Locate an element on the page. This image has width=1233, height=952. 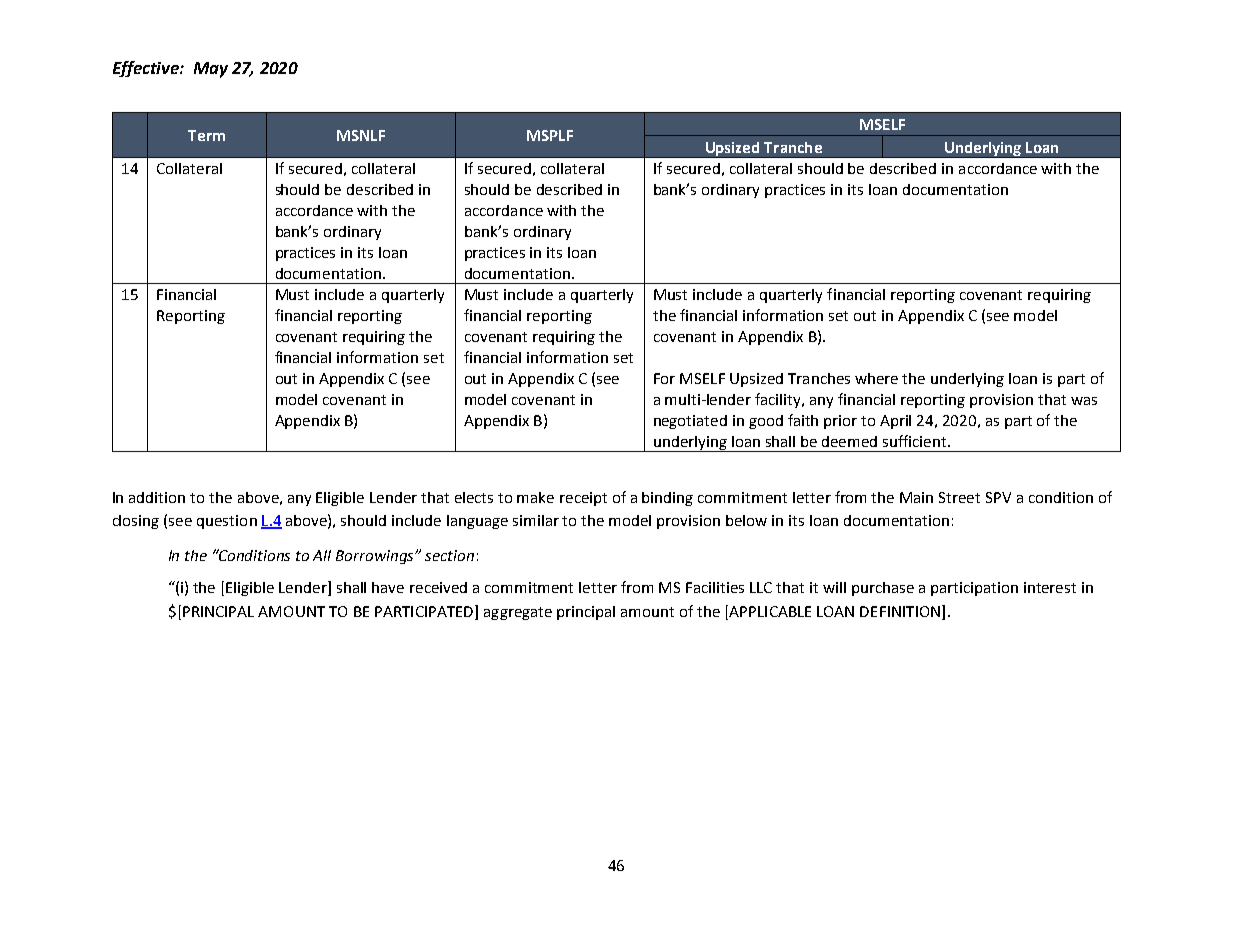
Effective is located at coordinates (147, 69).
